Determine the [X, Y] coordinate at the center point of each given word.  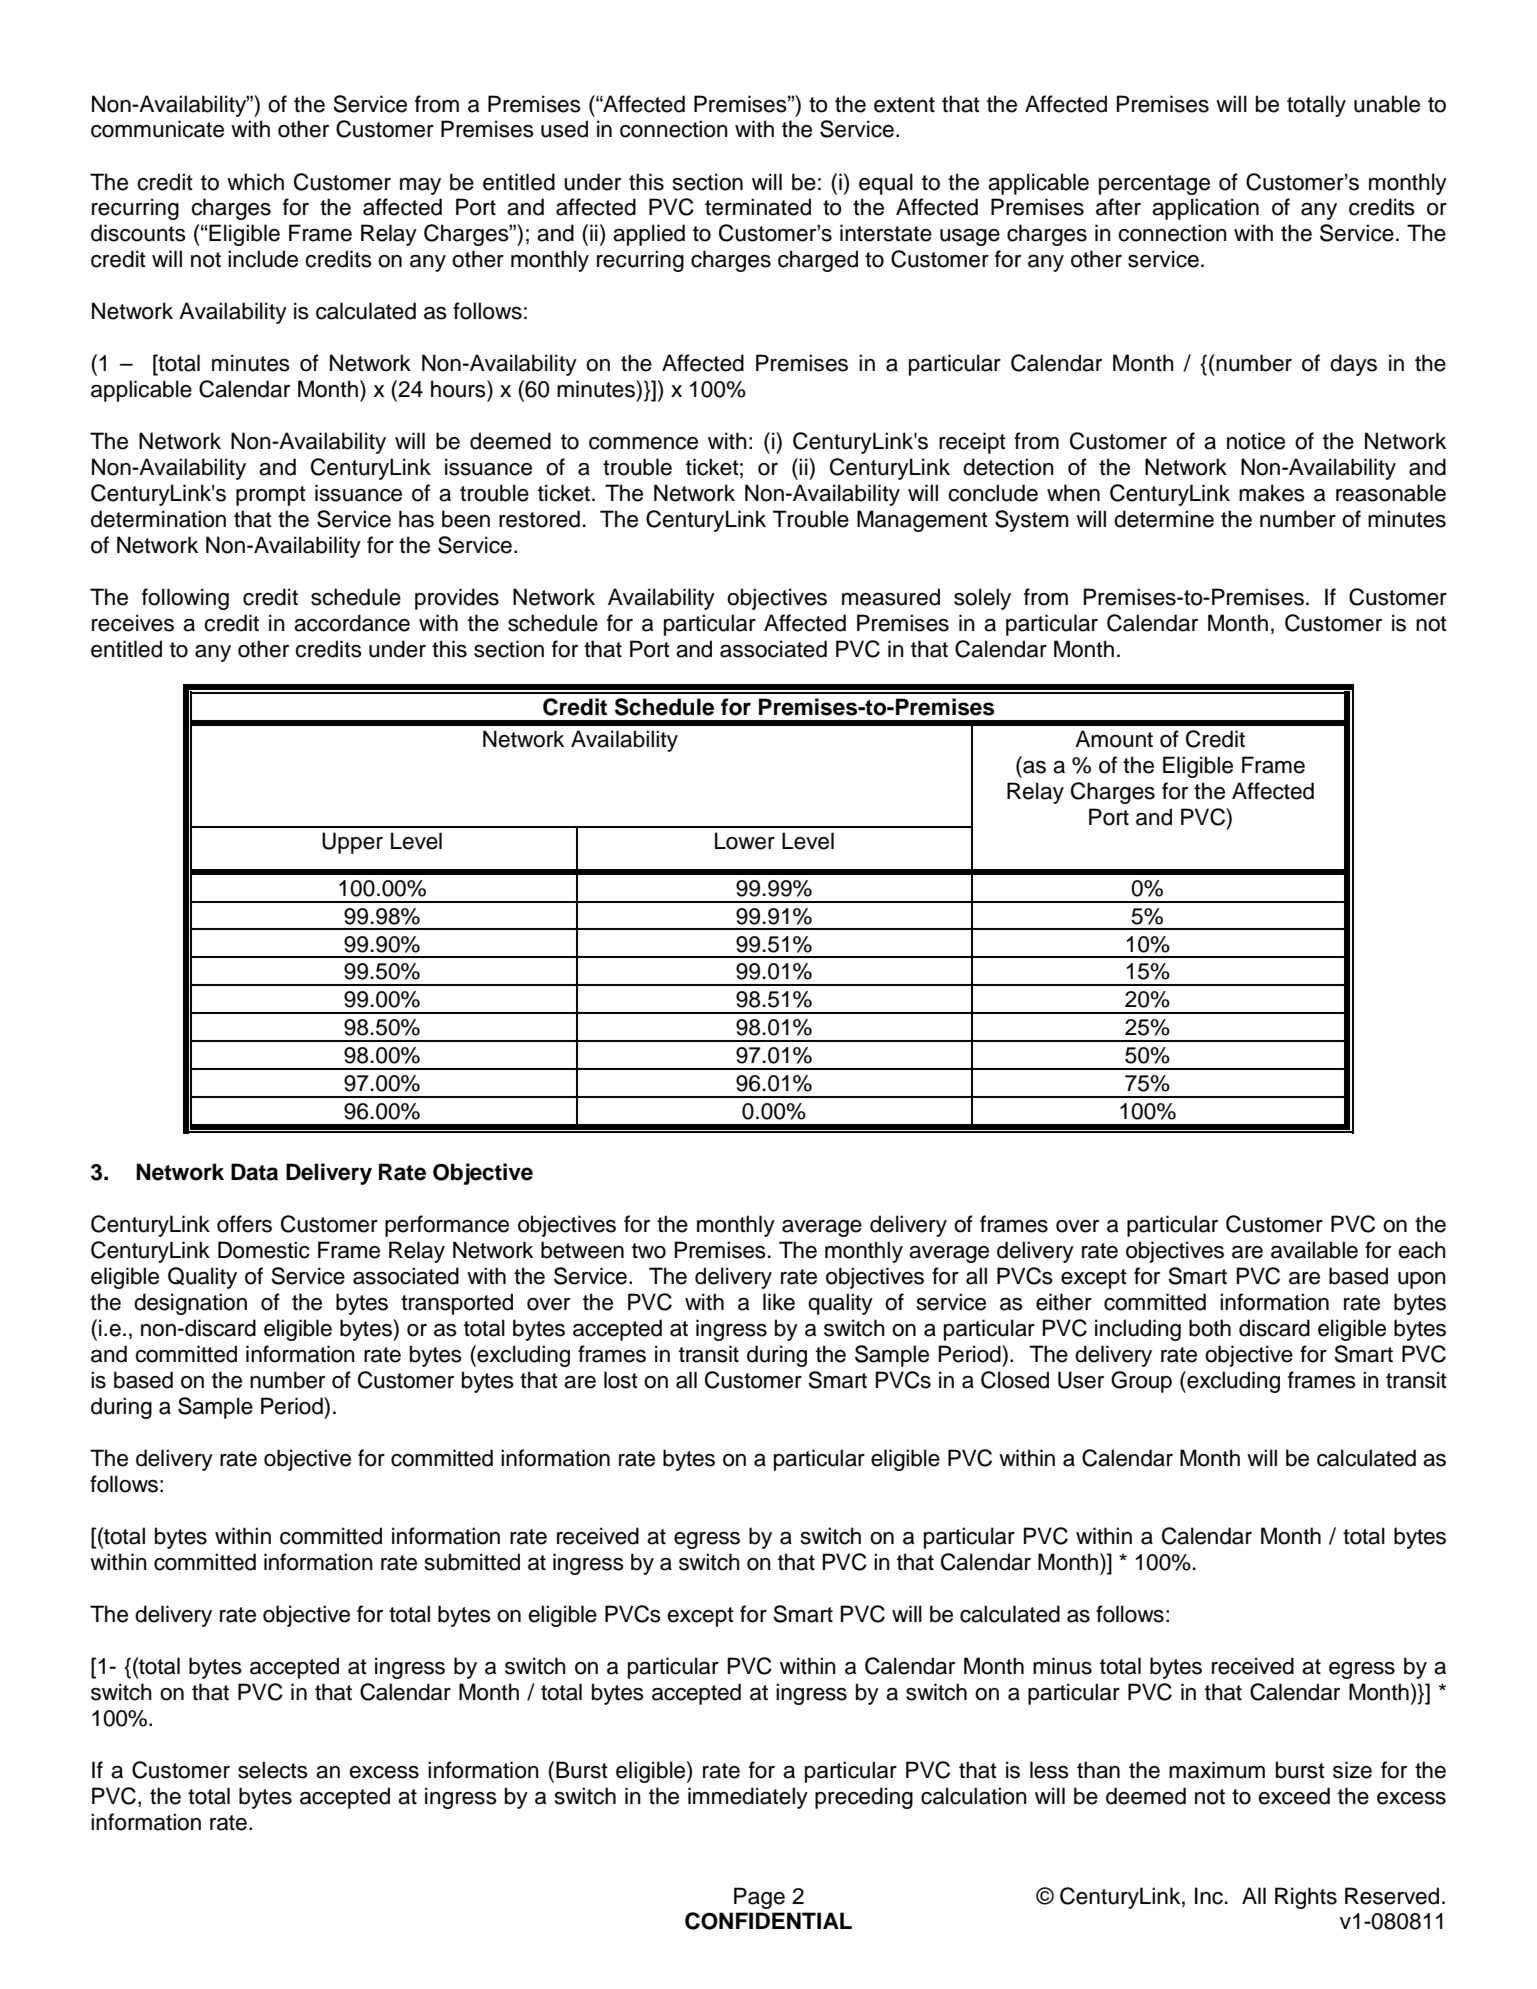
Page [759, 1898]
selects [273, 1770]
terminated [758, 207]
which [255, 182]
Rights [1306, 1898]
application [1205, 209]
